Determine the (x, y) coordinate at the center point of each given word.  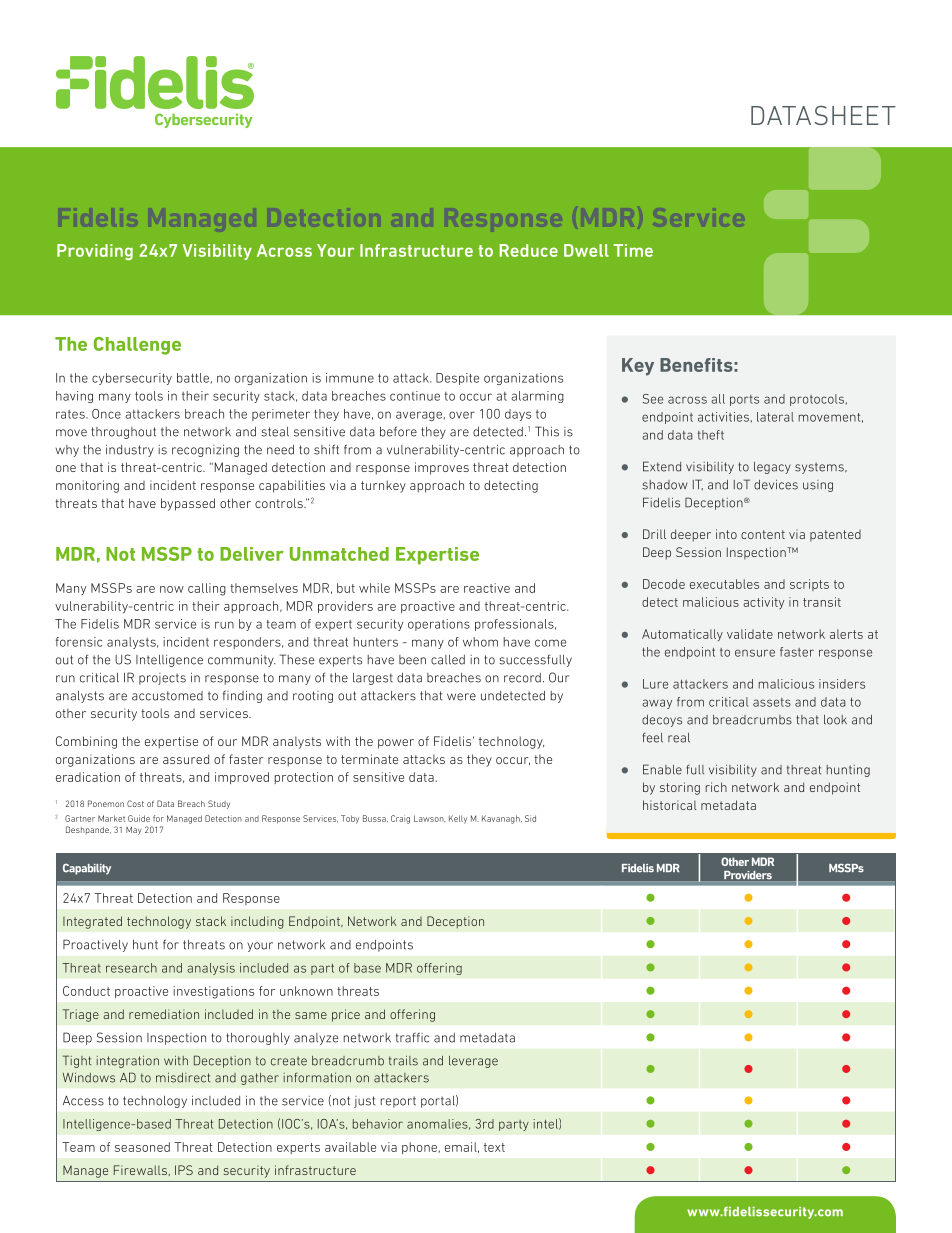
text (494, 1147)
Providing (95, 252)
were (461, 697)
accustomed (167, 696)
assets (772, 702)
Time (633, 250)
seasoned (142, 1147)
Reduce (528, 250)
